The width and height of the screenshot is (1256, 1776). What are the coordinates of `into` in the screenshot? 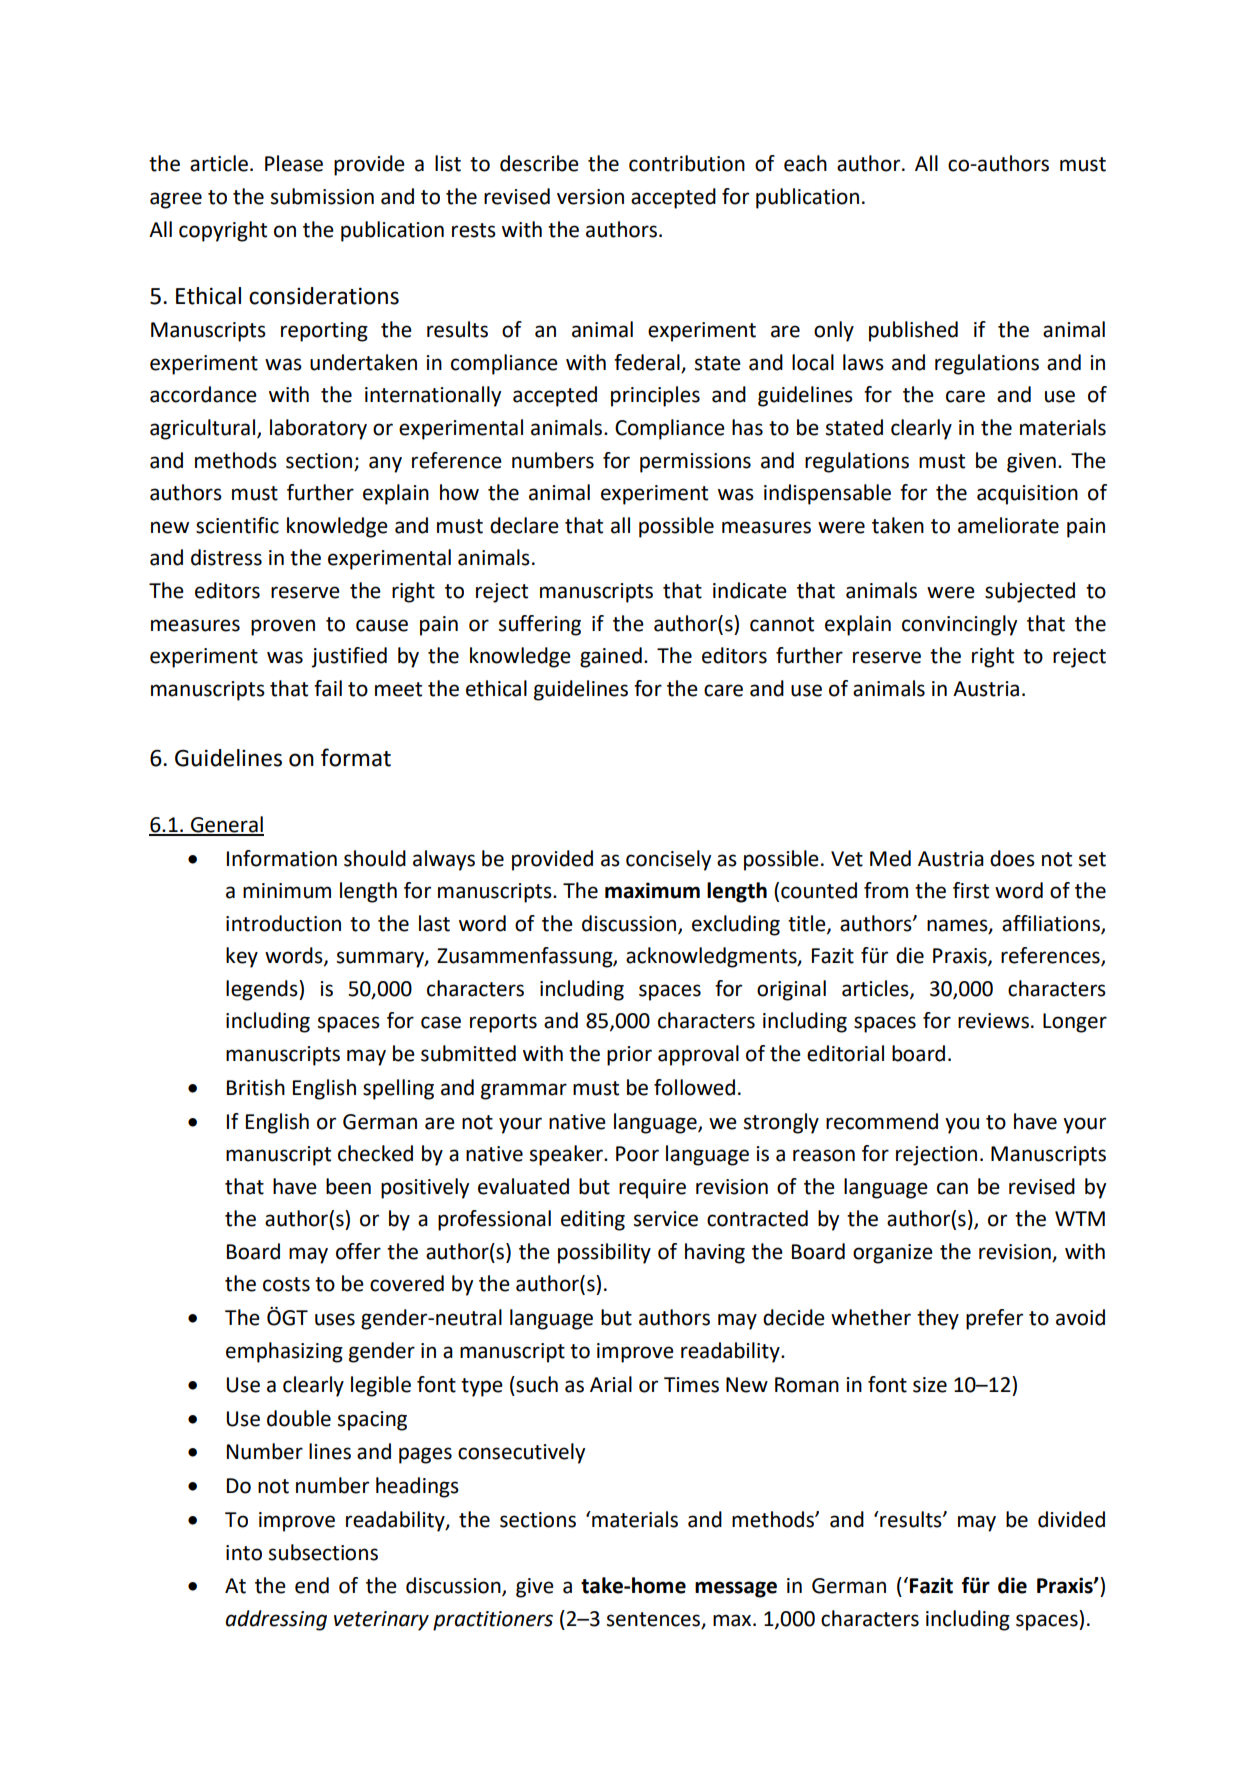 It's located at (244, 1553).
